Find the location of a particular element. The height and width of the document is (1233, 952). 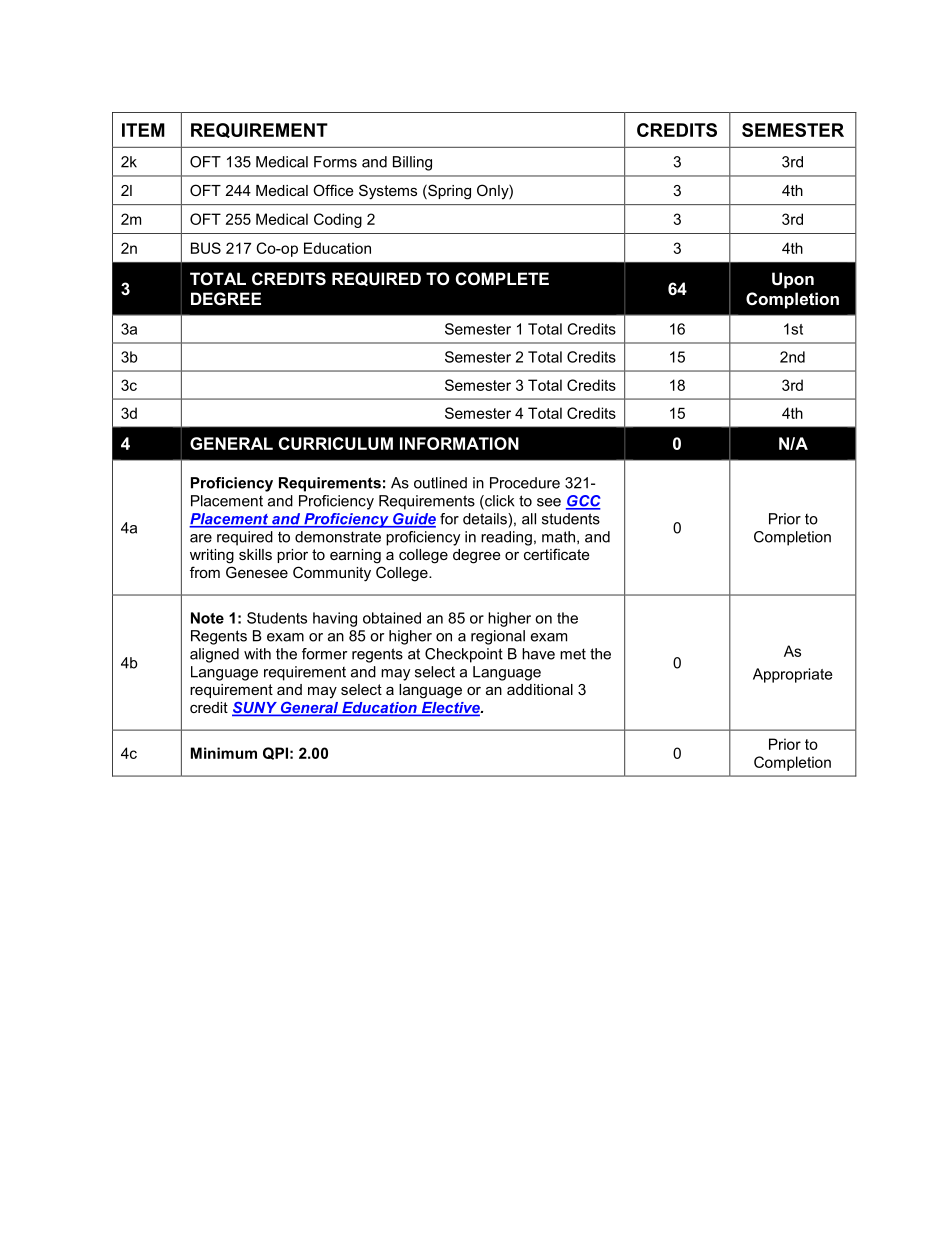

CURRICULUM is located at coordinates (336, 443).
